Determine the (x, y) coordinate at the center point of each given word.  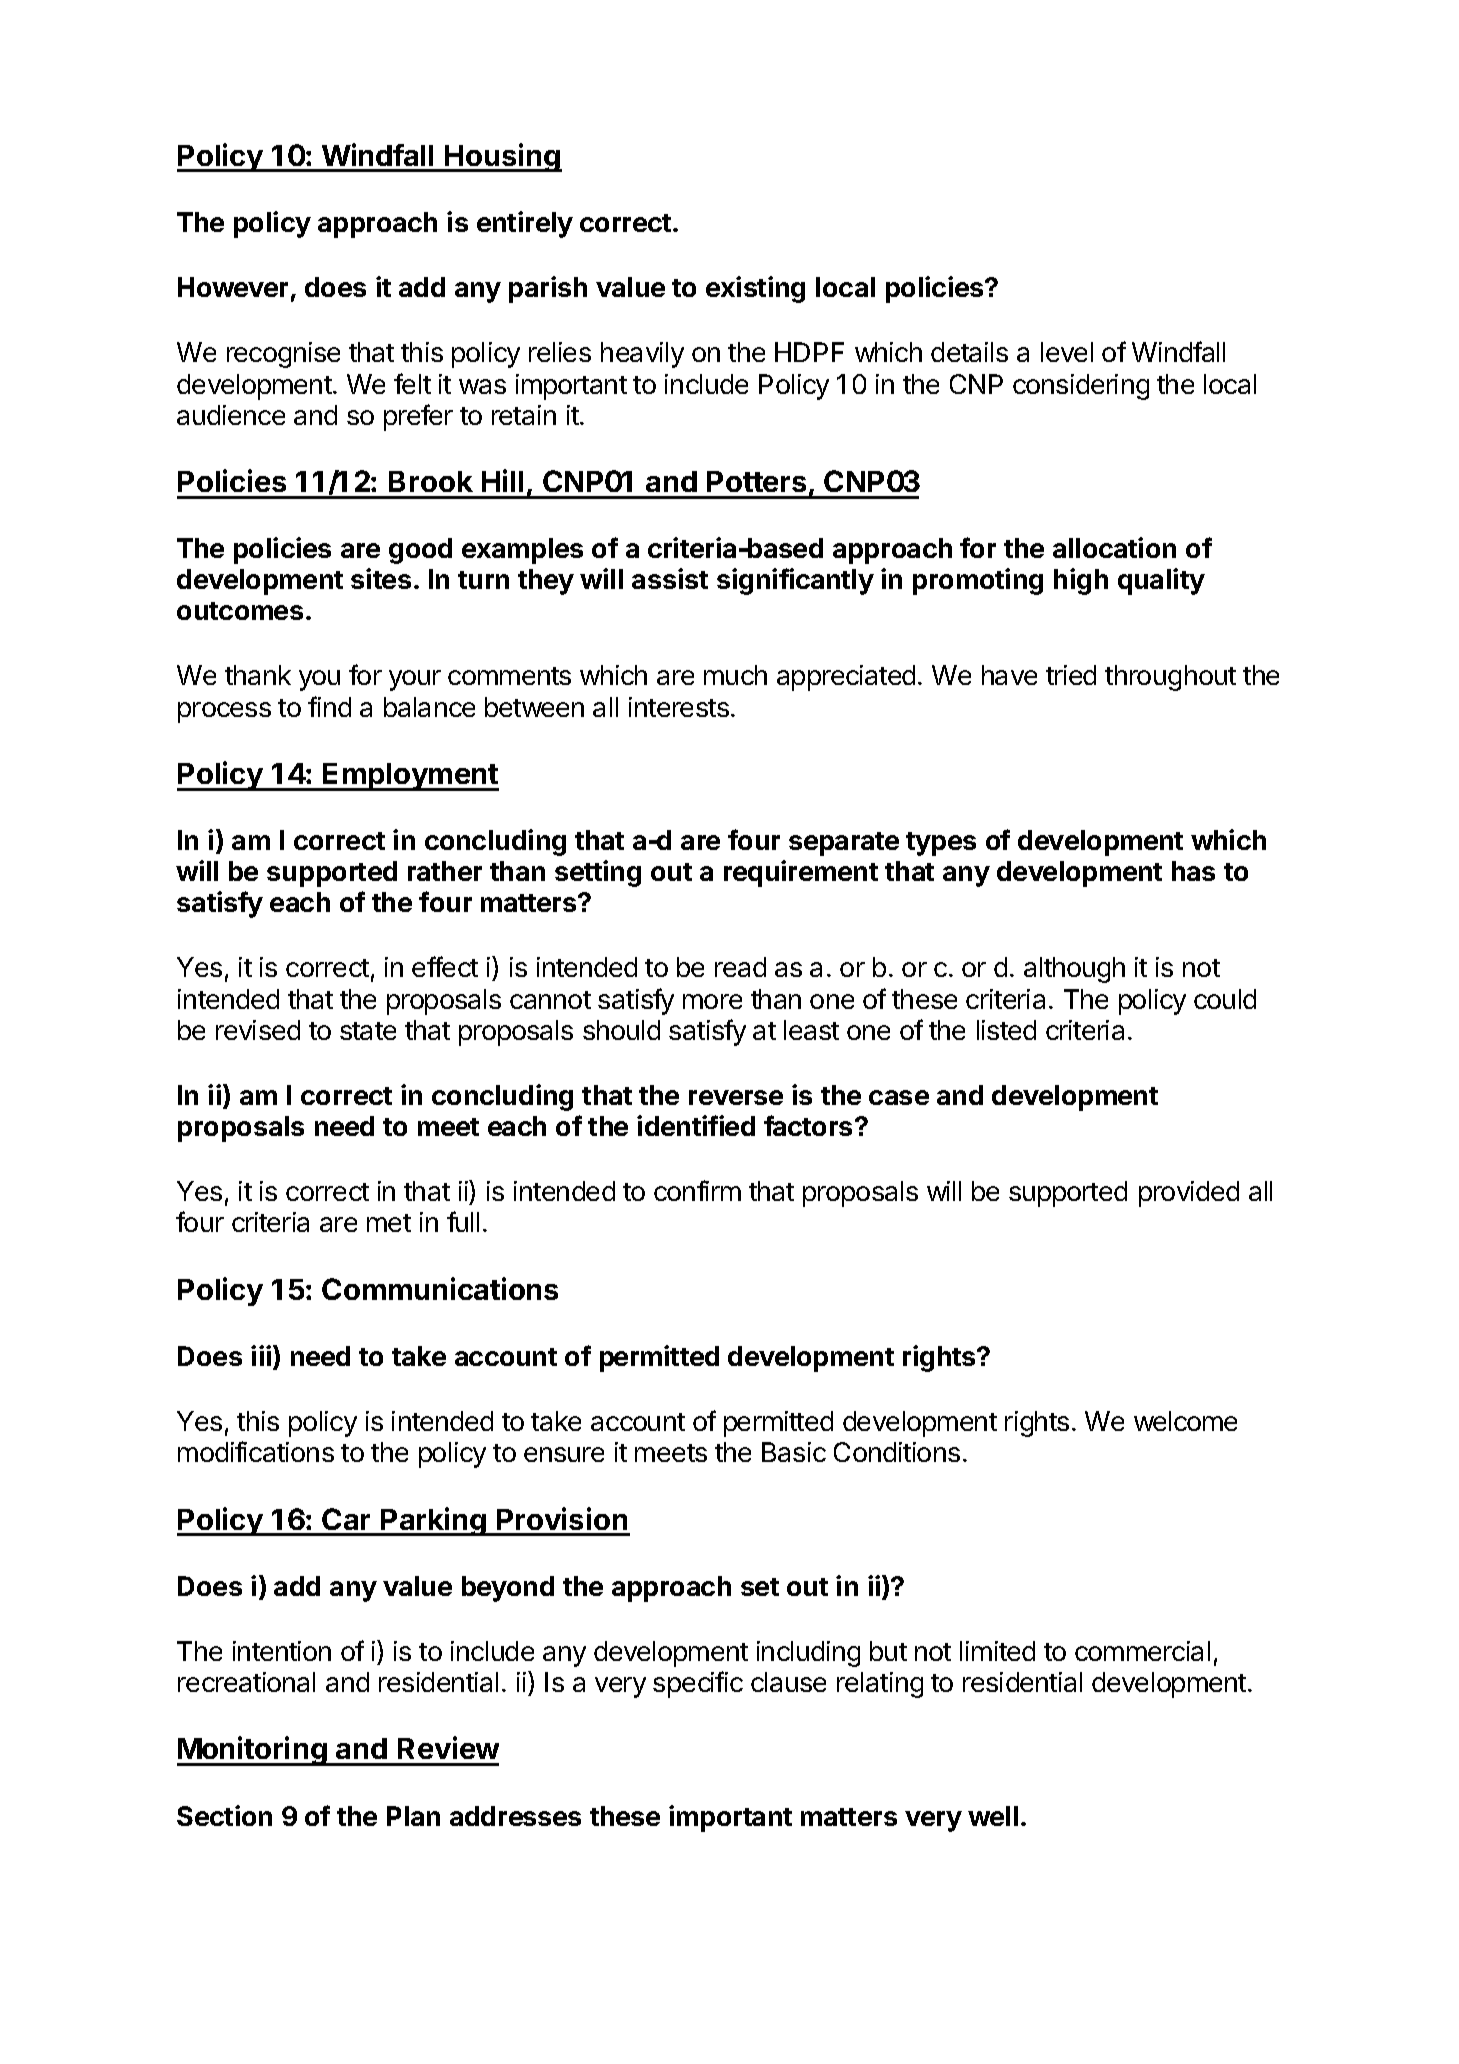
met (389, 1223)
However (233, 287)
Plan (413, 1816)
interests (679, 707)
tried (1071, 675)
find (329, 706)
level (1067, 352)
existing (755, 289)
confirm (697, 1190)
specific (698, 1684)
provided (1189, 1194)
